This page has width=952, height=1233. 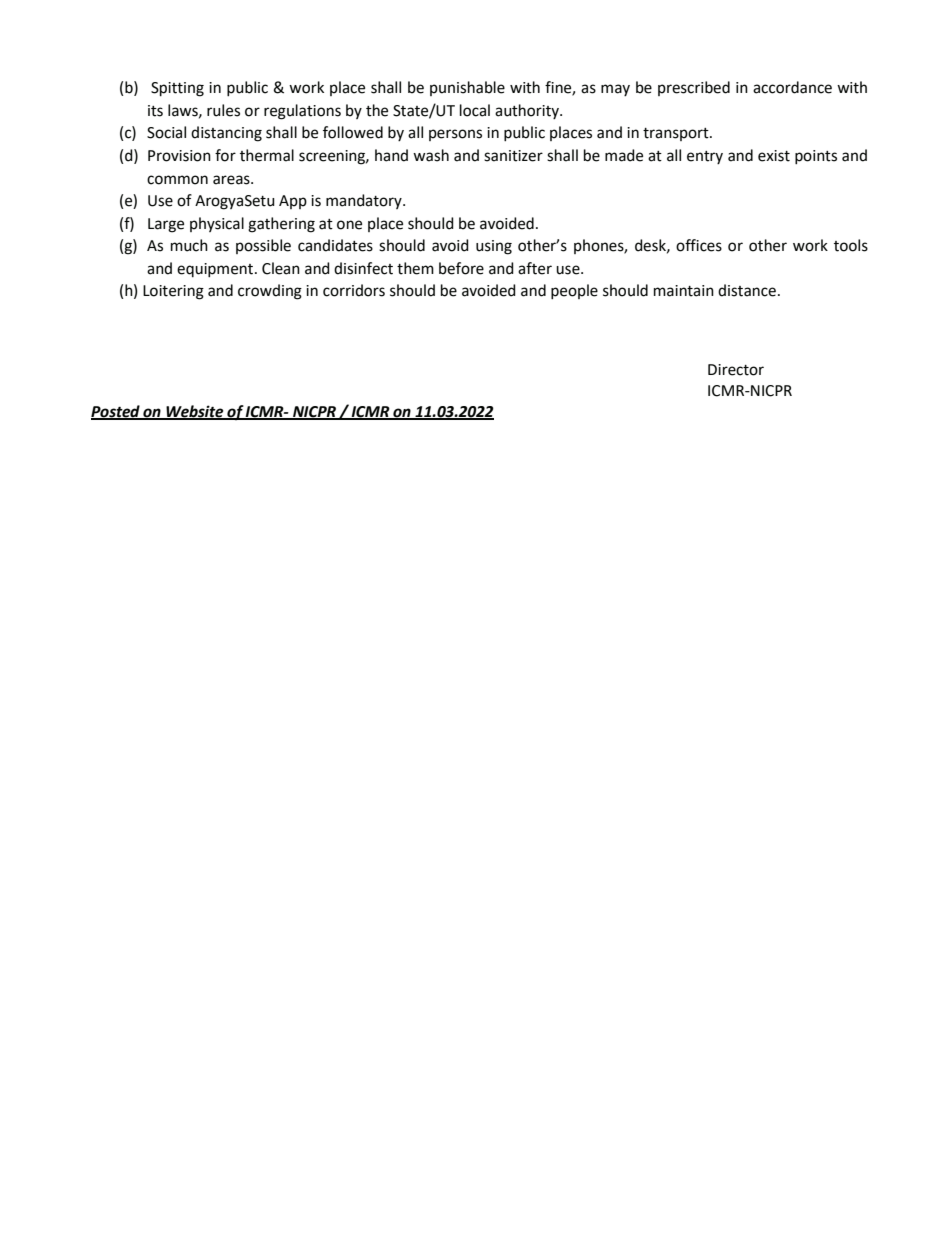 I want to click on common, so click(x=177, y=180).
